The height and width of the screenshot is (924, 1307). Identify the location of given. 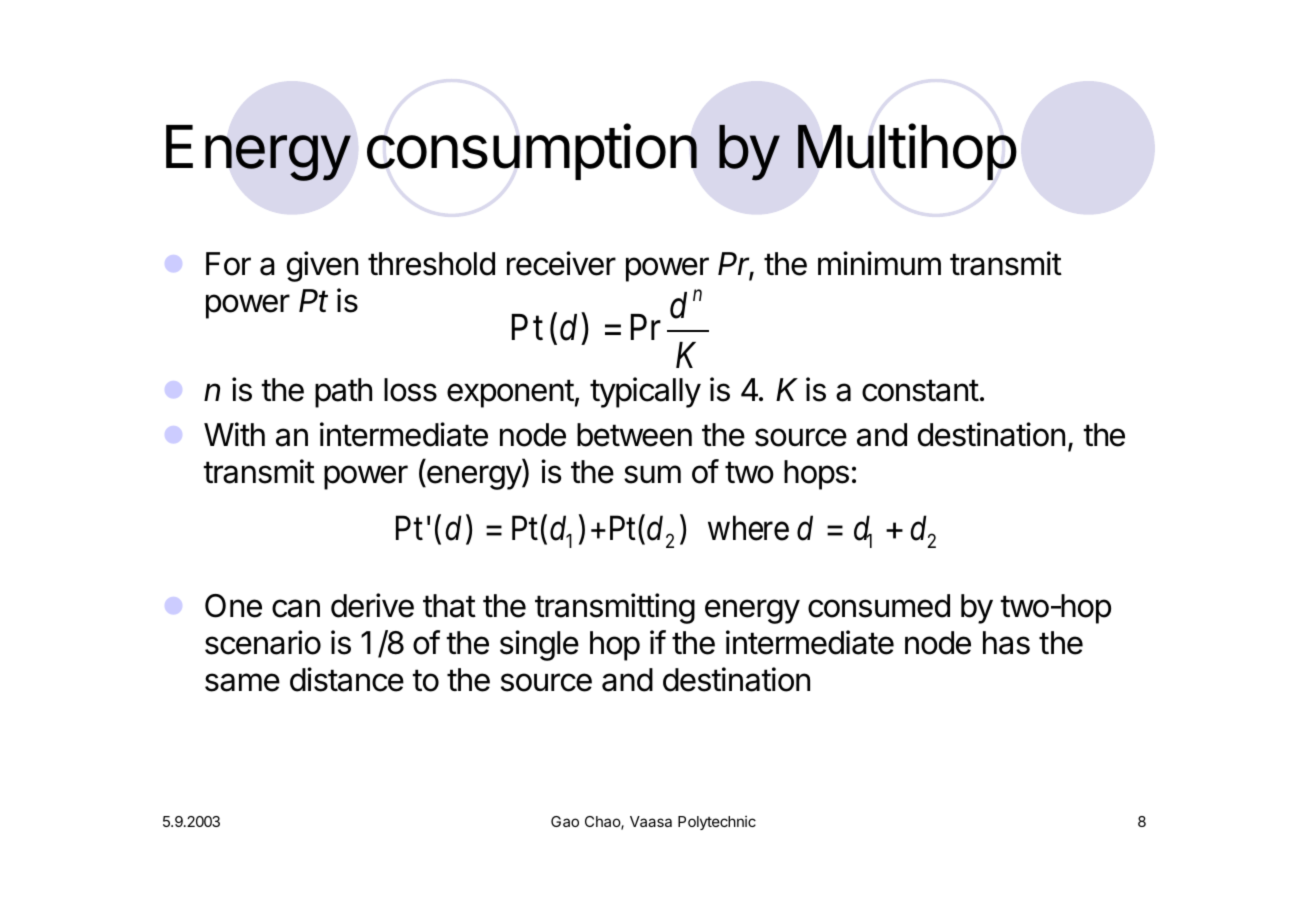
(322, 266).
